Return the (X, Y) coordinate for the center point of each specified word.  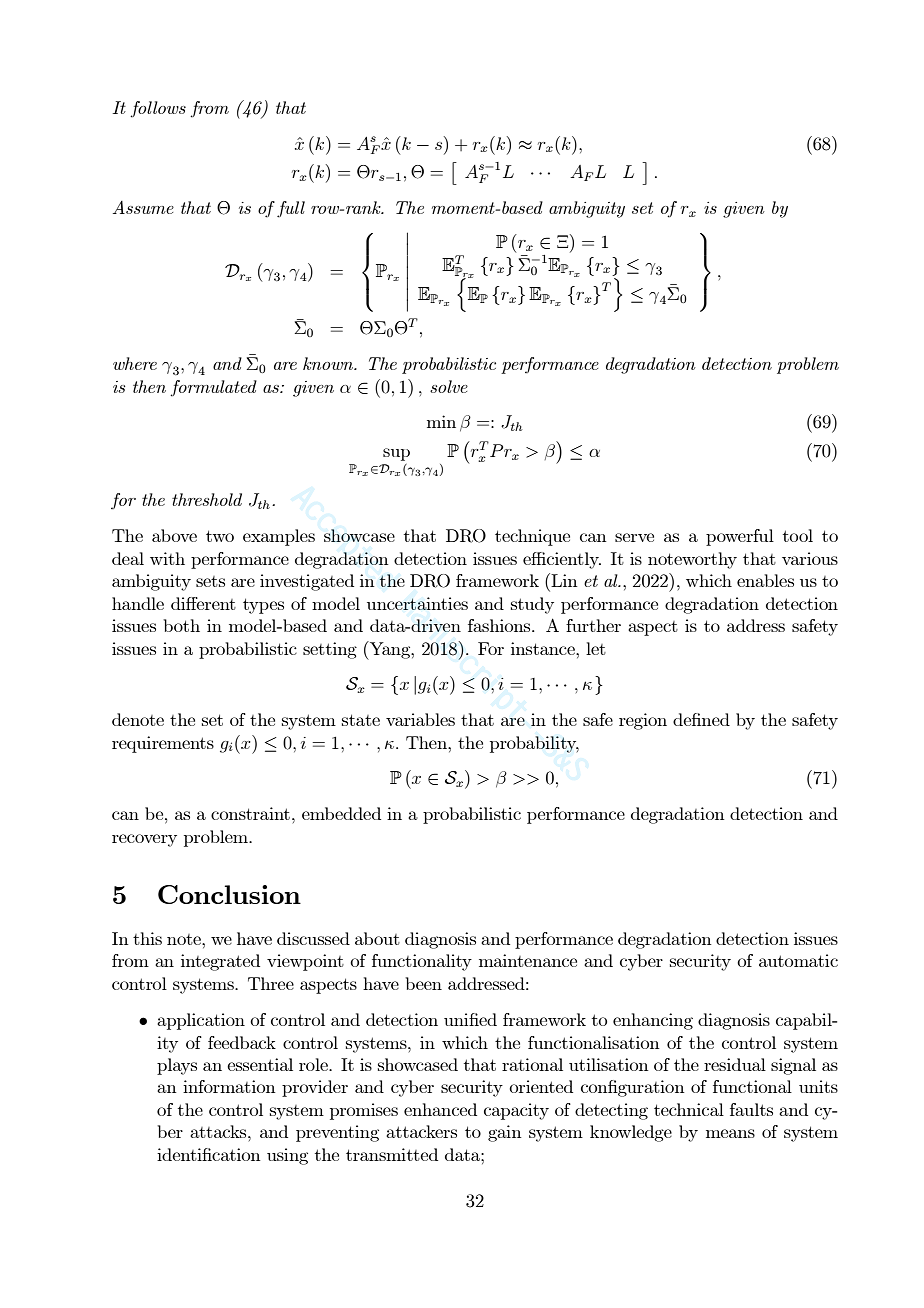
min (441, 421)
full (291, 209)
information (229, 1086)
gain (504, 1133)
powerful (740, 537)
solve (449, 386)
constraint (250, 813)
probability (534, 744)
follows (158, 109)
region (643, 721)
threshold (207, 499)
